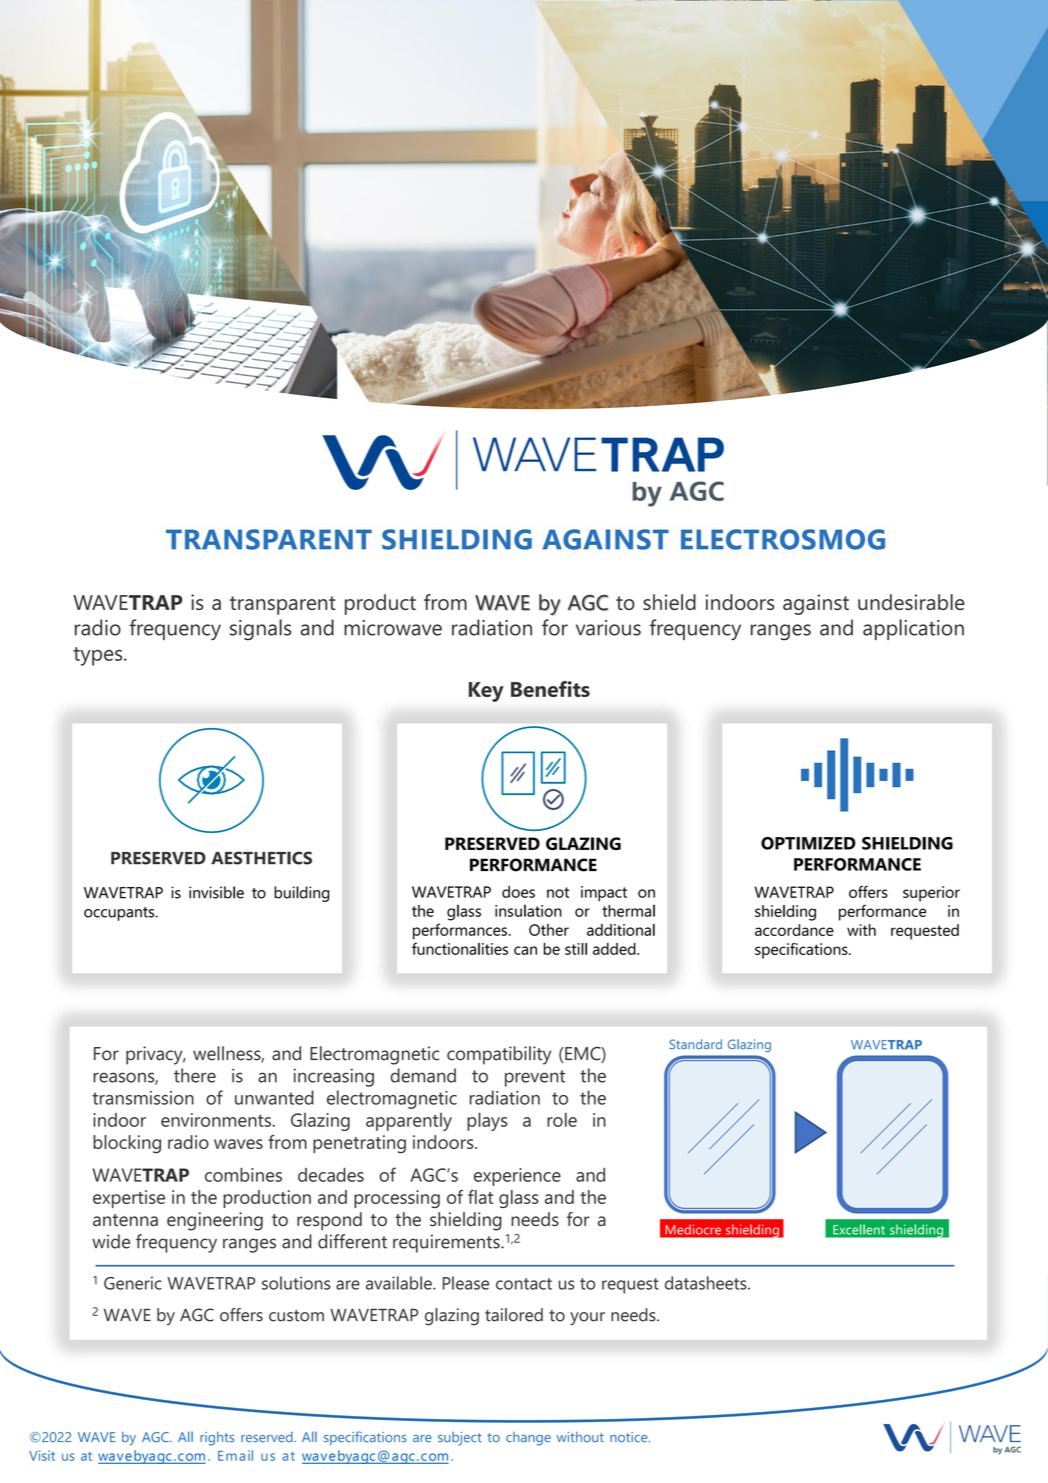 This document has width=1048, height=1483. What do you see at coordinates (217, 1439) in the document?
I see `rights` at bounding box center [217, 1439].
